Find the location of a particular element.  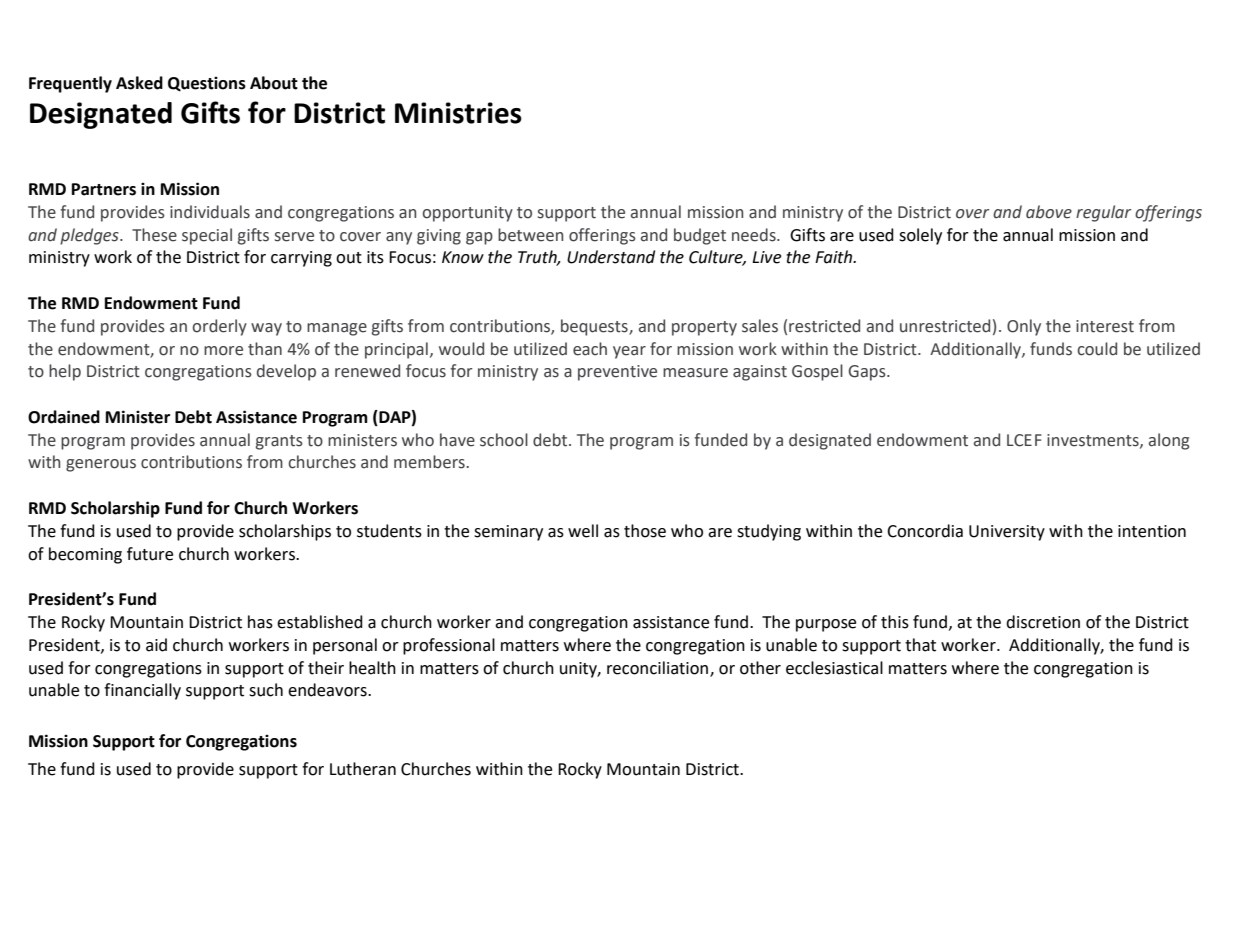

Questions is located at coordinates (207, 84).
